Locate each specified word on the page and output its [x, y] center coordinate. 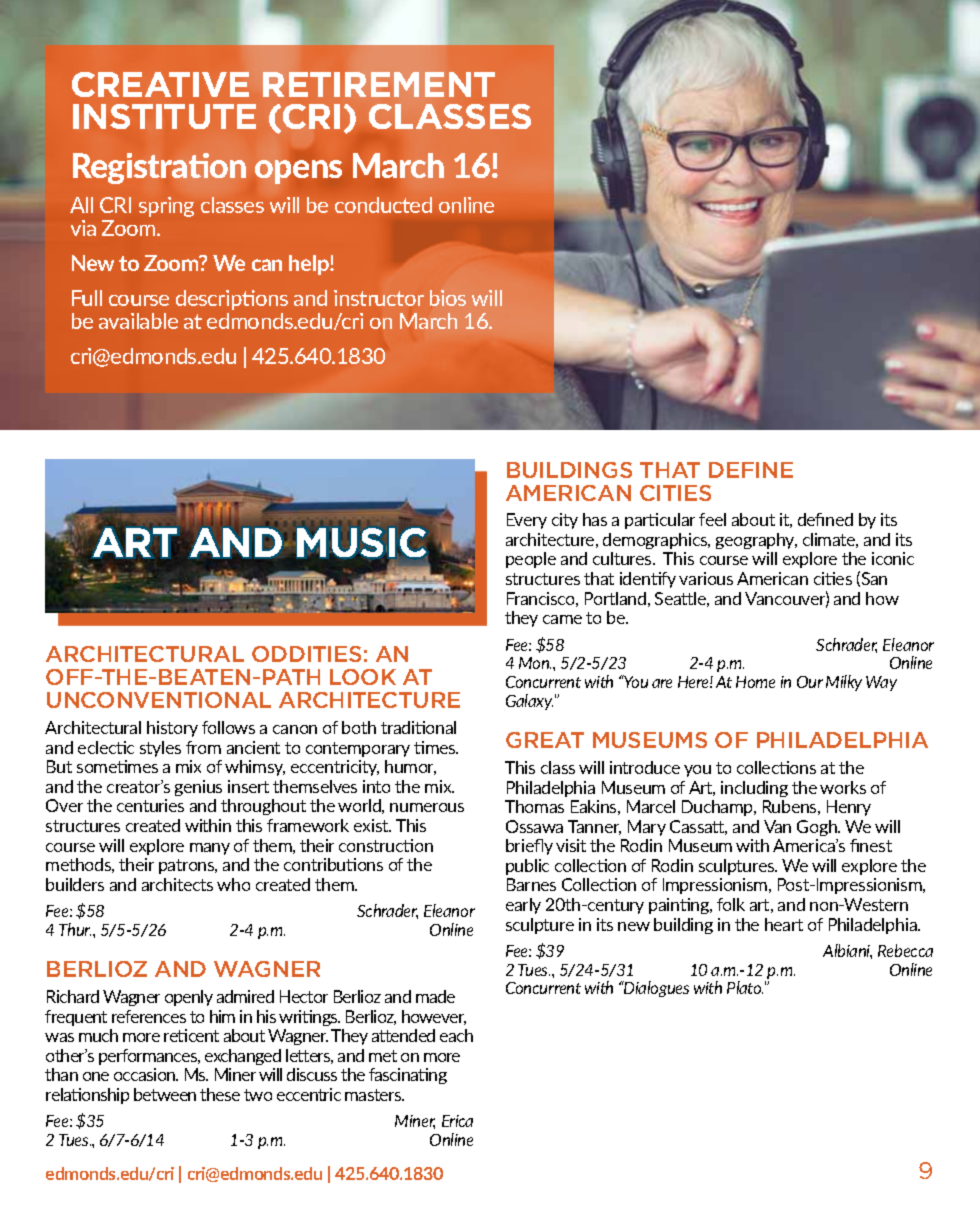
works [843, 787]
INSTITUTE [164, 116]
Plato [745, 987]
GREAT [545, 740]
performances [149, 1057]
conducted [383, 205]
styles [160, 749]
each [456, 1035]
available [138, 321]
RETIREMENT [379, 84]
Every [527, 521]
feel [712, 519]
